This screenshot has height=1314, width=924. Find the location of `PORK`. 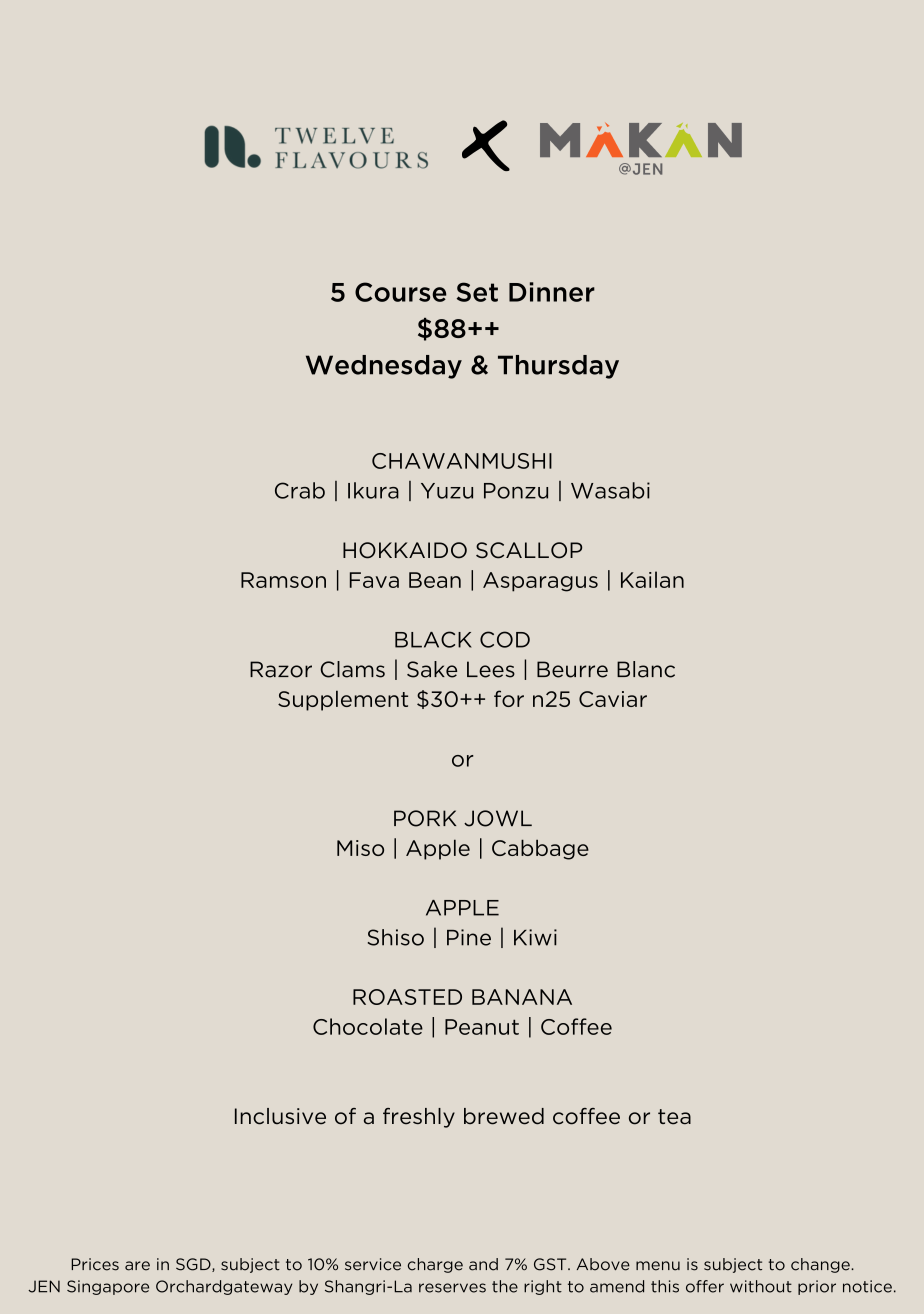

PORK is located at coordinates (425, 818).
